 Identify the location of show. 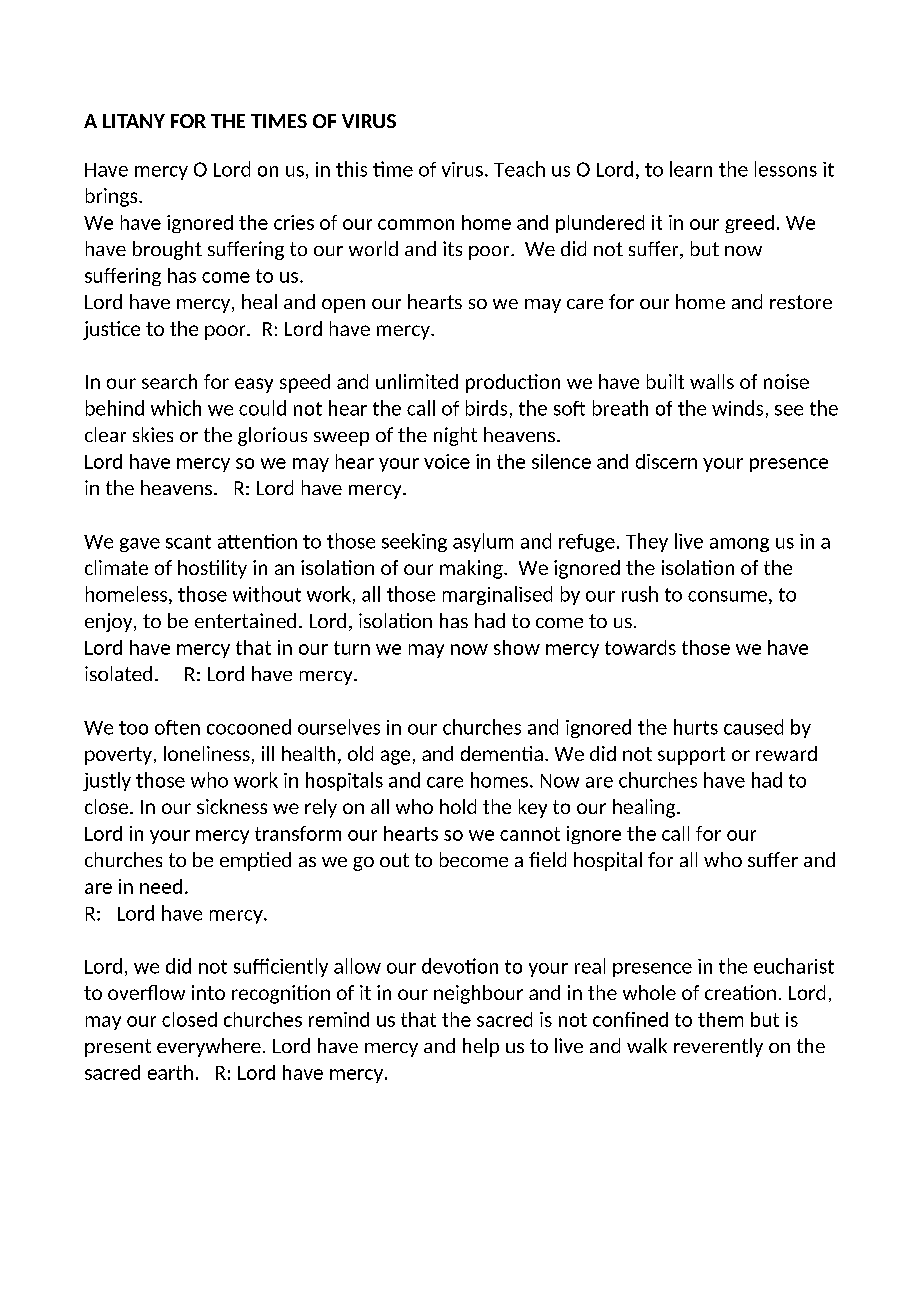
(517, 647).
